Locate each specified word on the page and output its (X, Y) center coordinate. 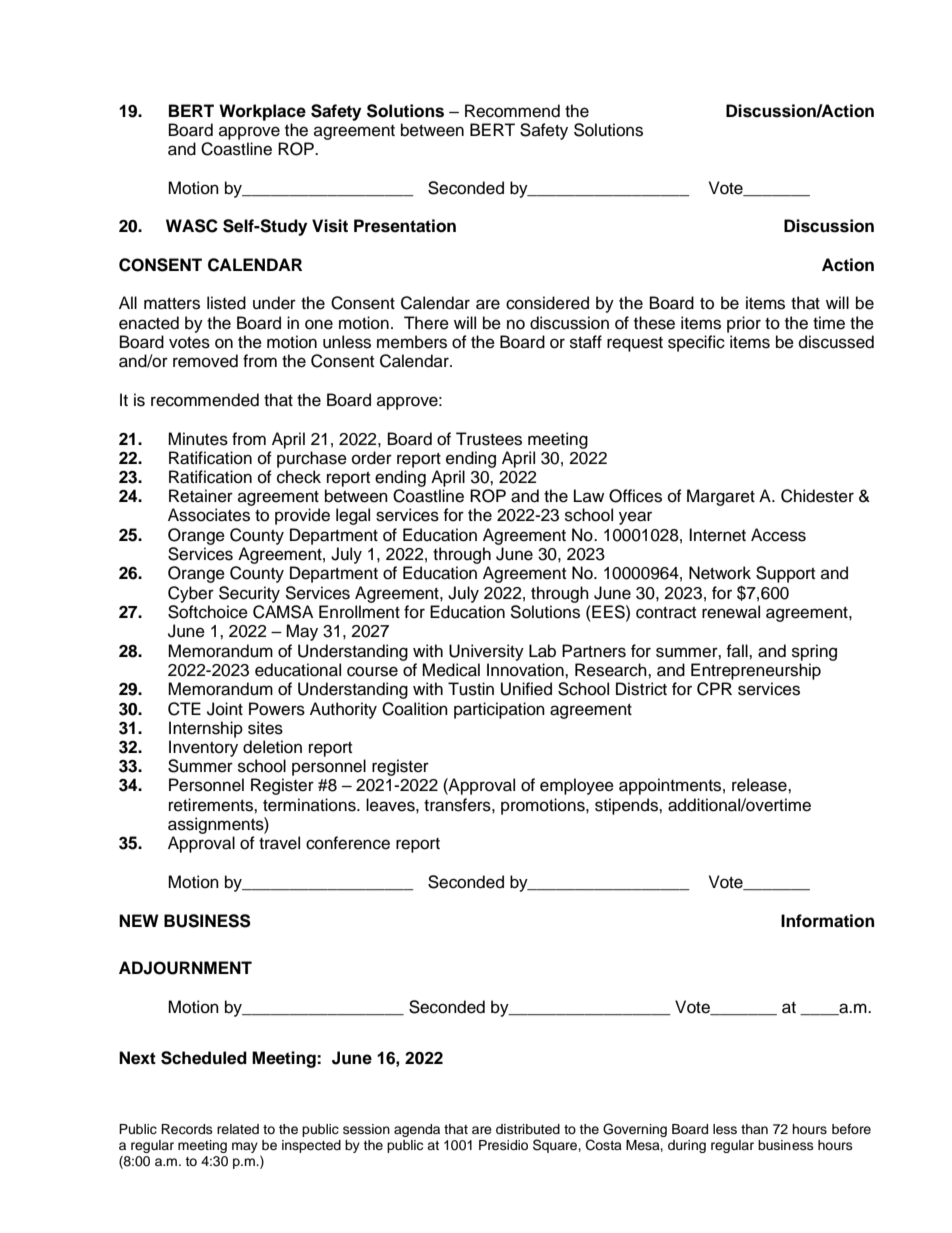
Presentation (405, 226)
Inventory (203, 748)
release (760, 785)
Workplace (262, 112)
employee (577, 786)
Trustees (489, 439)
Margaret (721, 497)
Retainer (201, 496)
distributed (528, 1129)
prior (744, 324)
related (238, 1129)
